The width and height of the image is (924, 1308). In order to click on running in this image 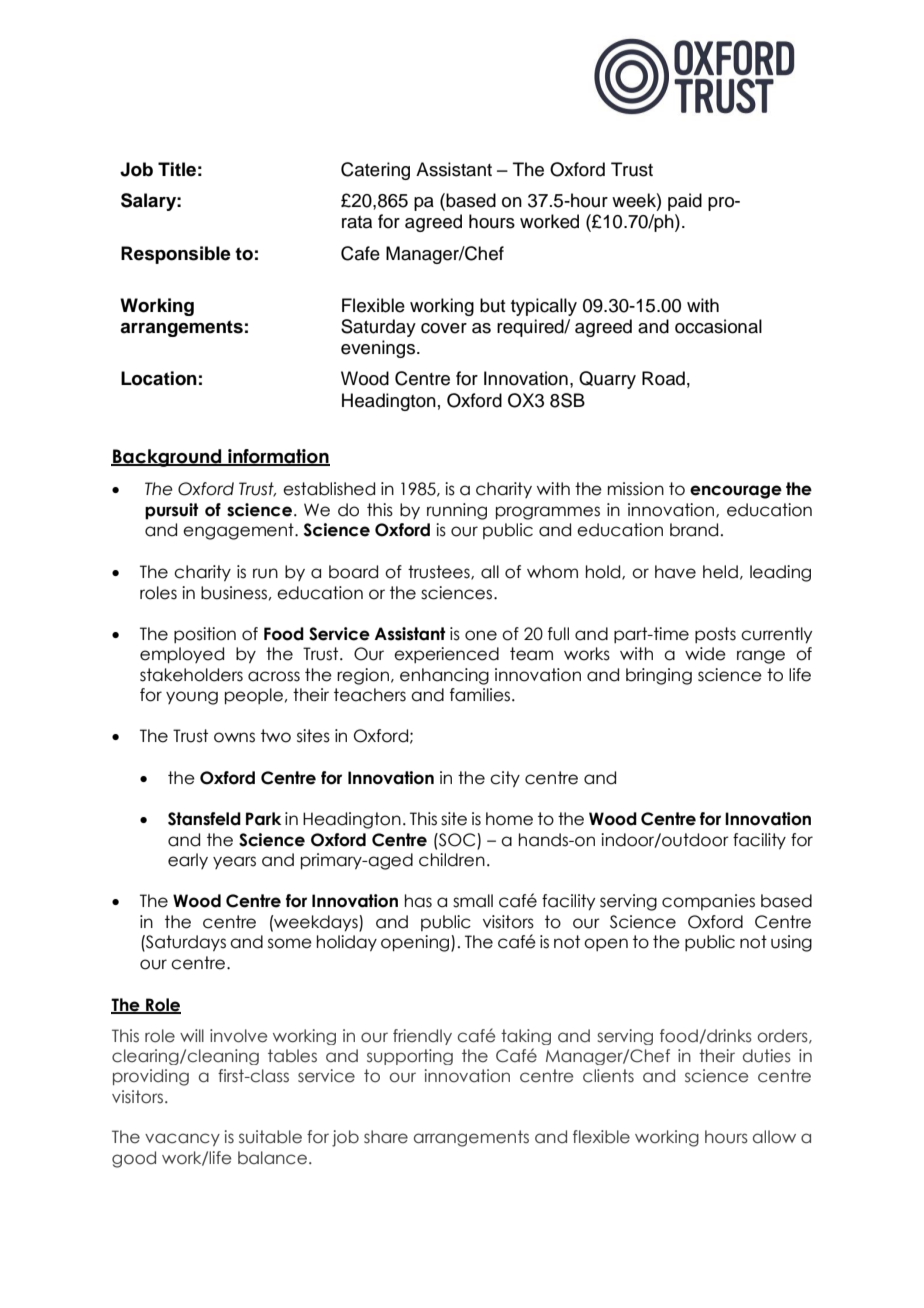, I will do `click(457, 511)`.
